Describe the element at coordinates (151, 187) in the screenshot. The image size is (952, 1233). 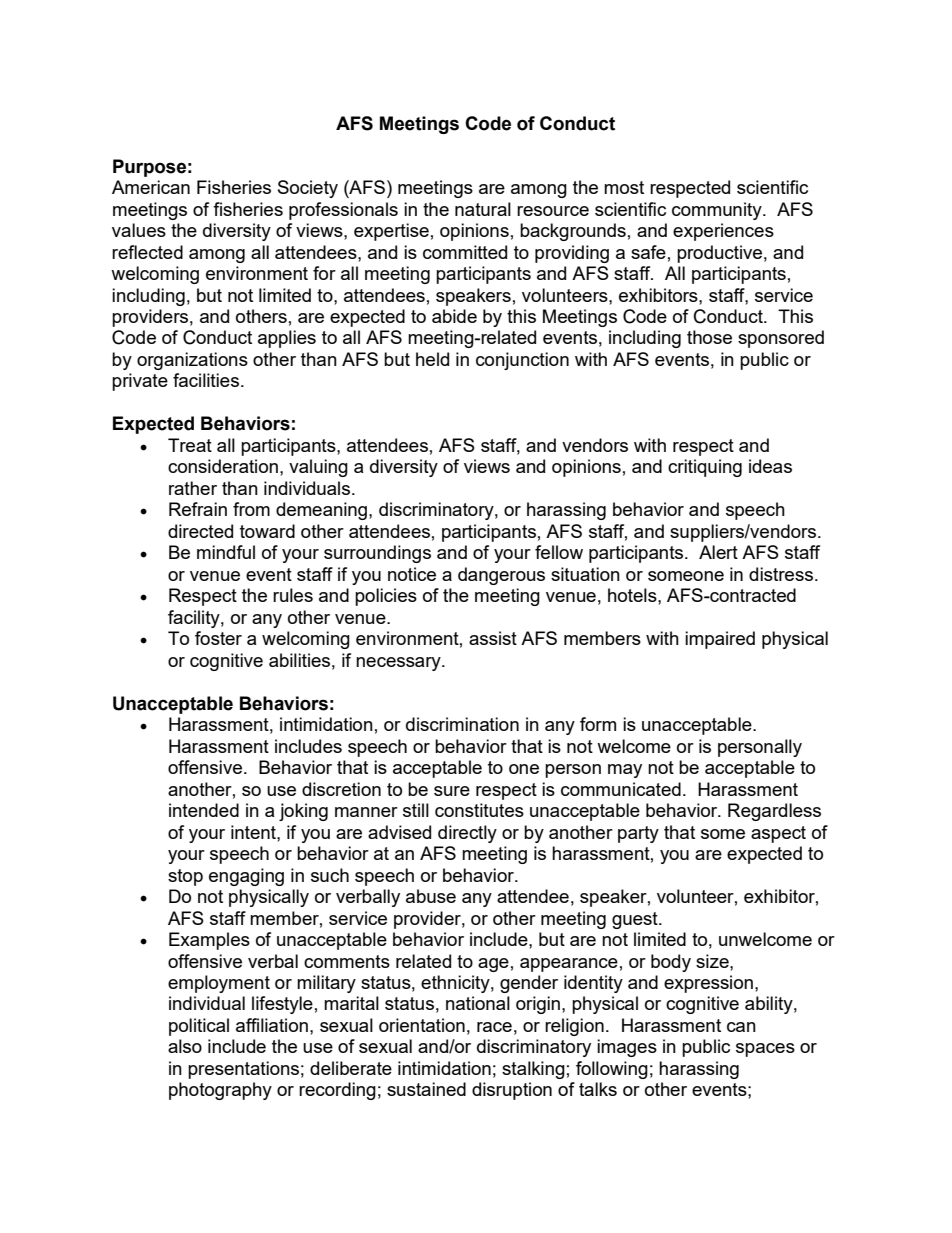
I see `American` at that location.
